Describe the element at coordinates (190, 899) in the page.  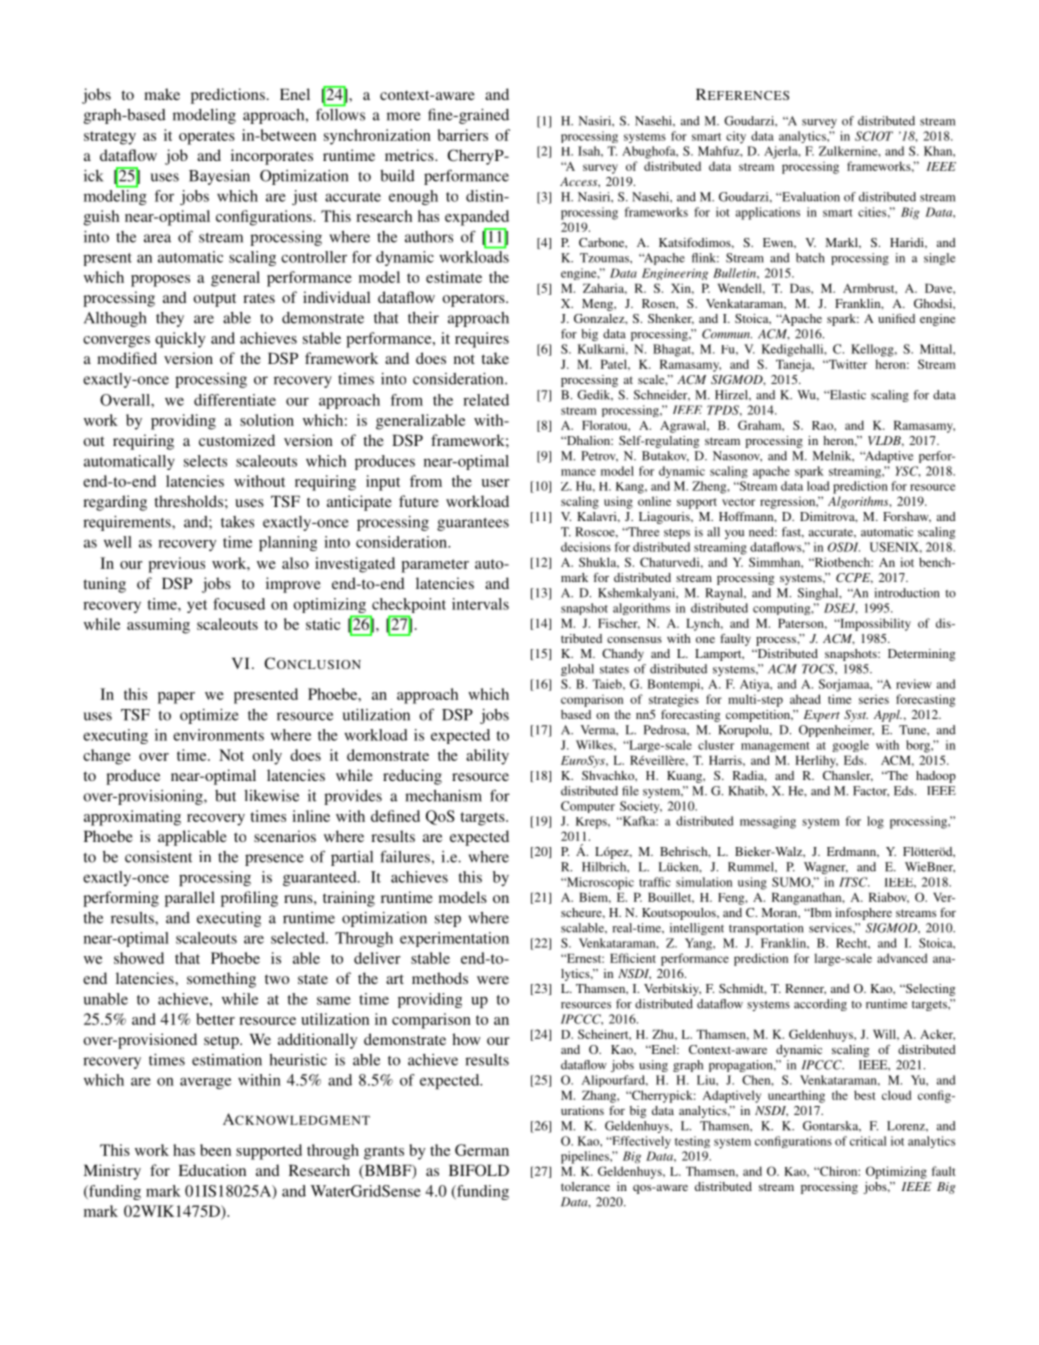
I see `parallel` at that location.
